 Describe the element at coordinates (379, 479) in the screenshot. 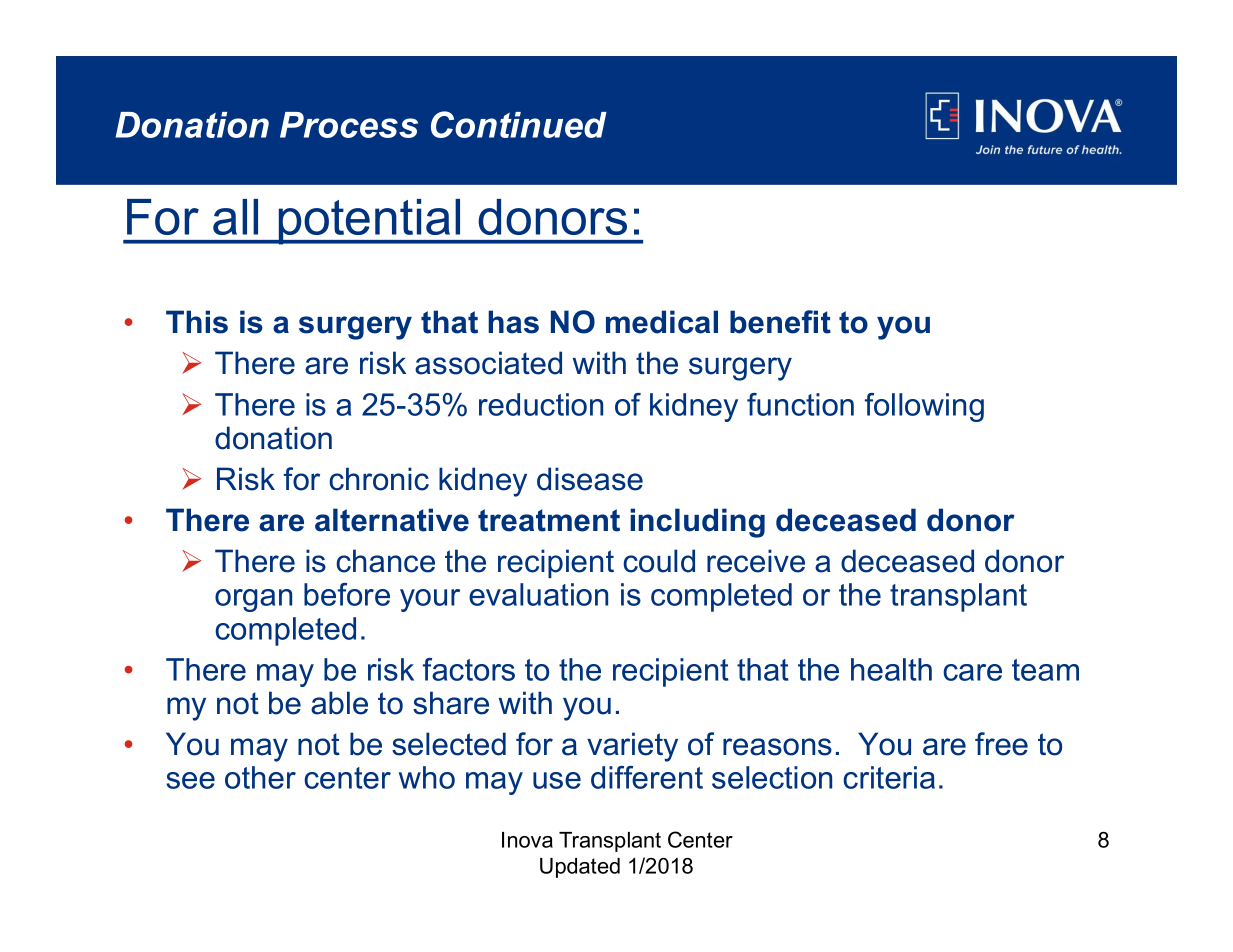

I see `chronic` at that location.
